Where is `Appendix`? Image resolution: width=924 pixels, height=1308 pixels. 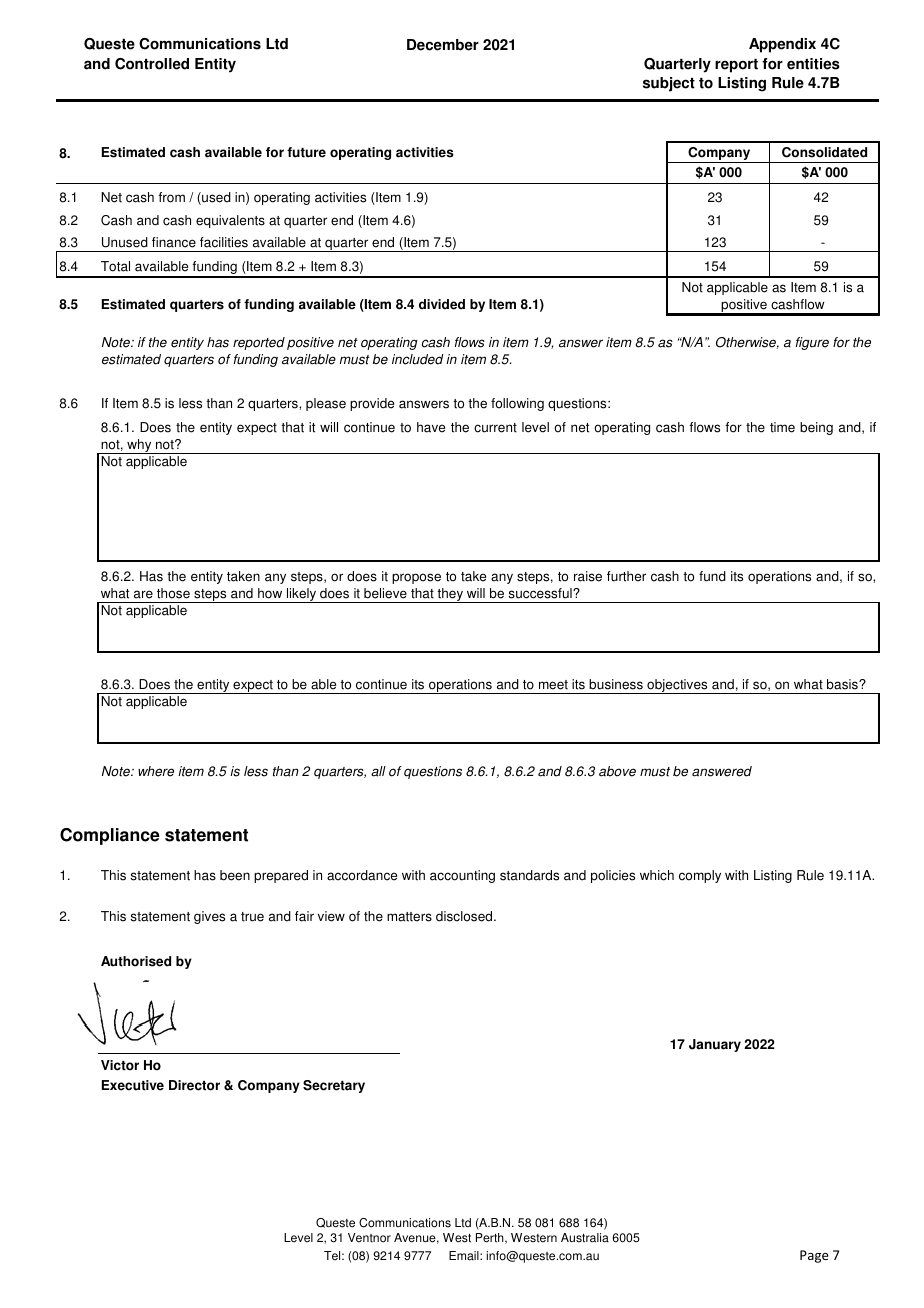 Appendix is located at coordinates (782, 45).
